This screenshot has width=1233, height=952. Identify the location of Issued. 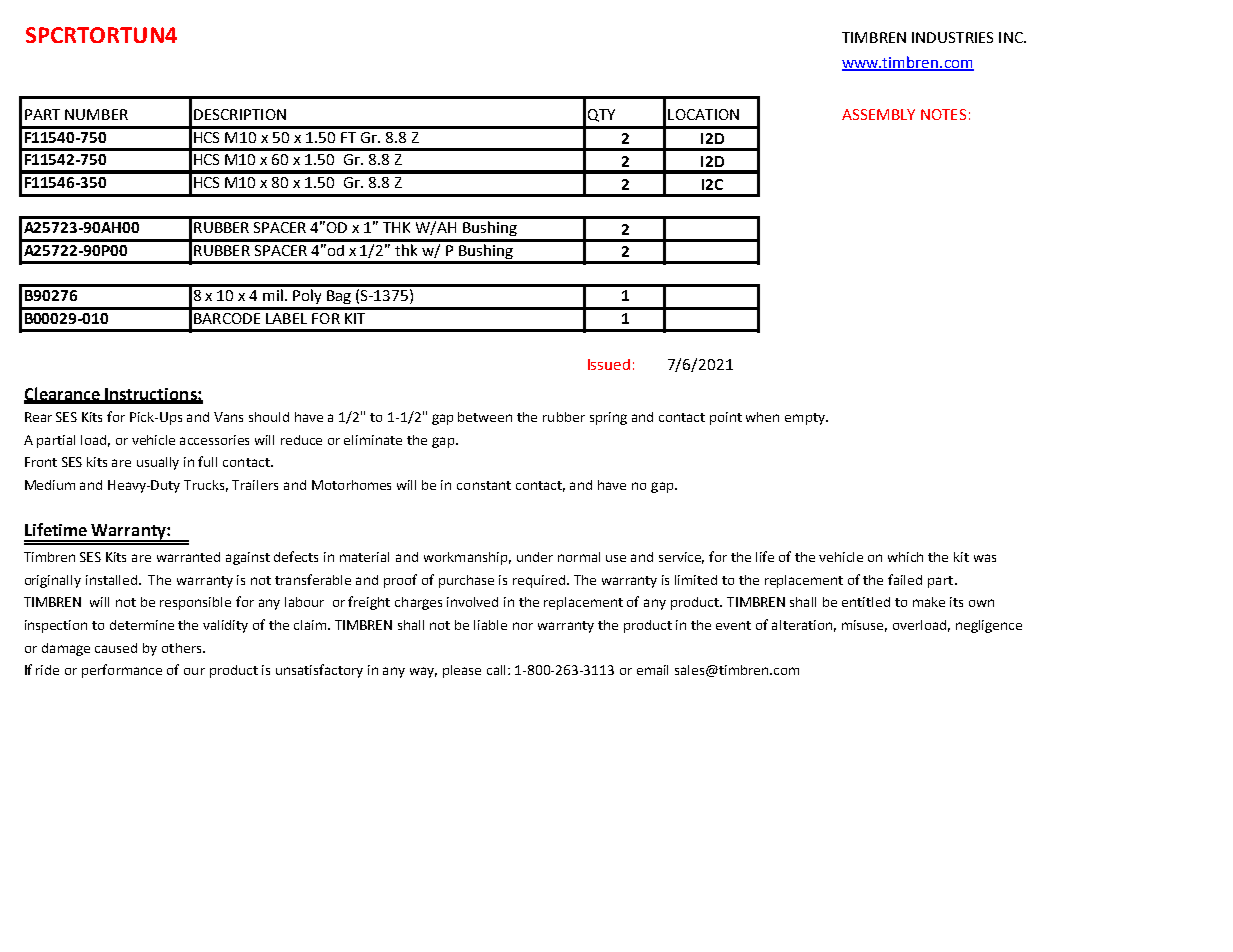
(609, 364).
